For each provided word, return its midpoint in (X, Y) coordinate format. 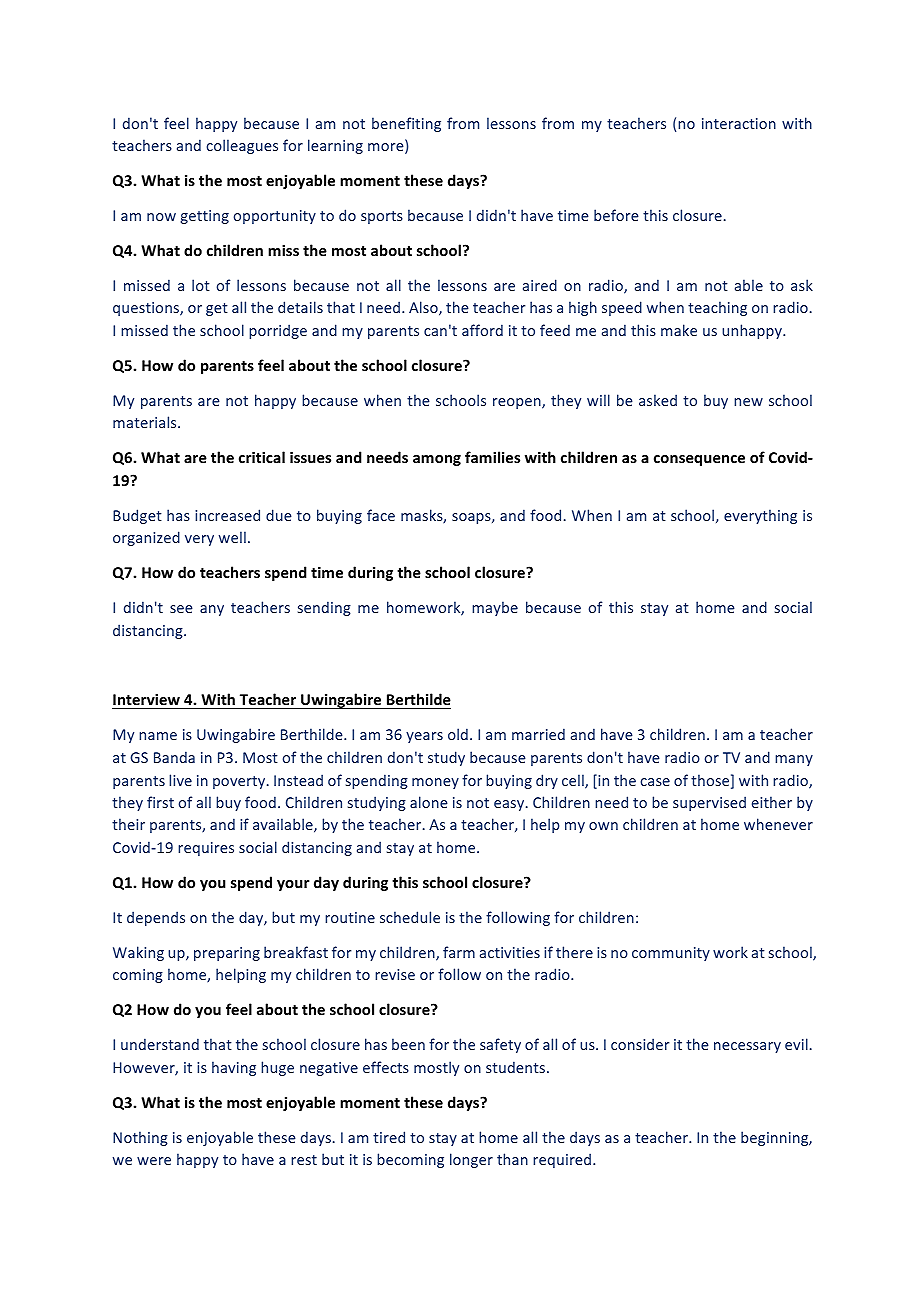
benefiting (406, 124)
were (154, 1161)
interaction (739, 123)
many (794, 760)
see (181, 609)
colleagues (242, 146)
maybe (495, 608)
